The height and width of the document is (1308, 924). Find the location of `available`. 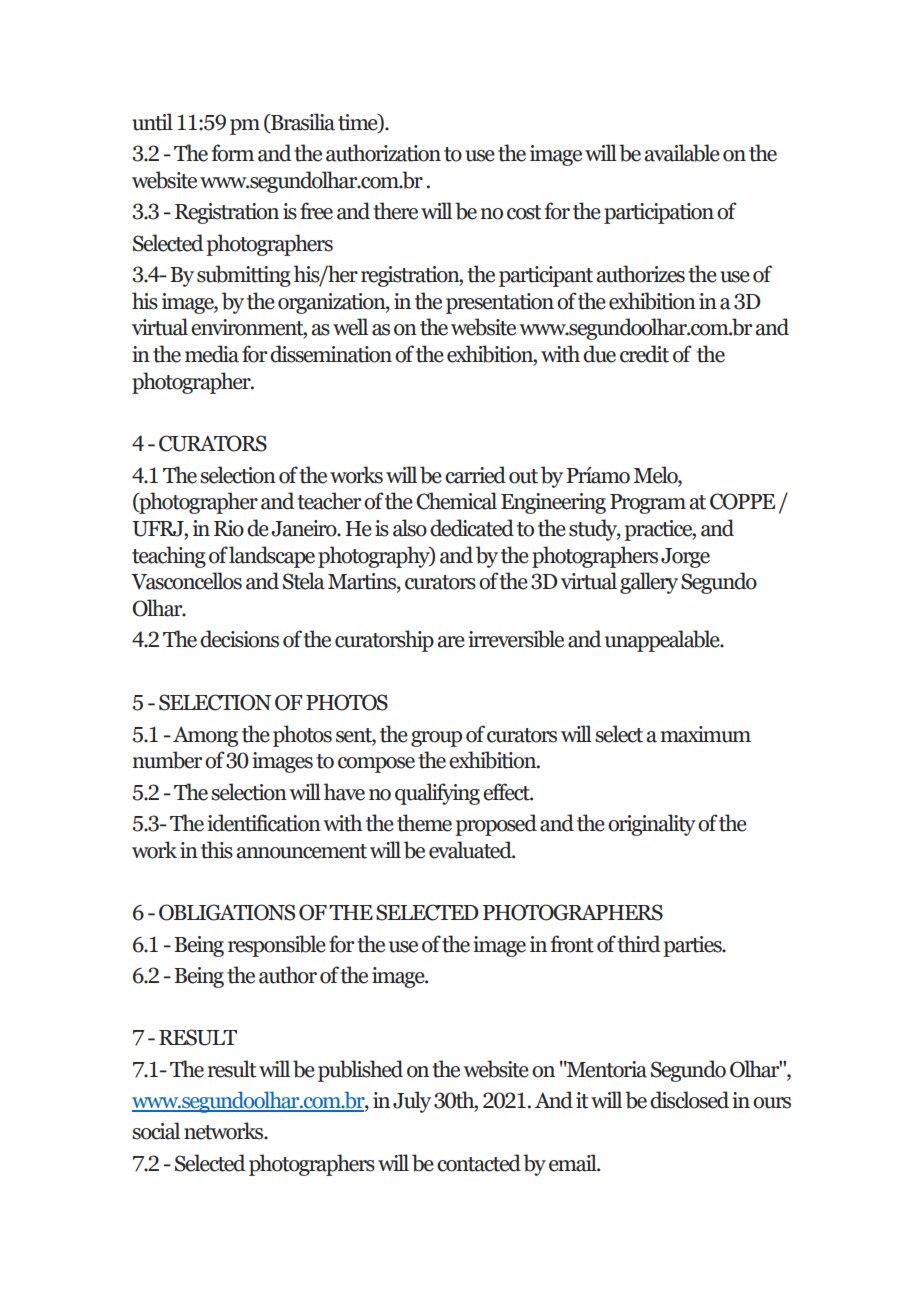

available is located at coordinates (682, 153).
